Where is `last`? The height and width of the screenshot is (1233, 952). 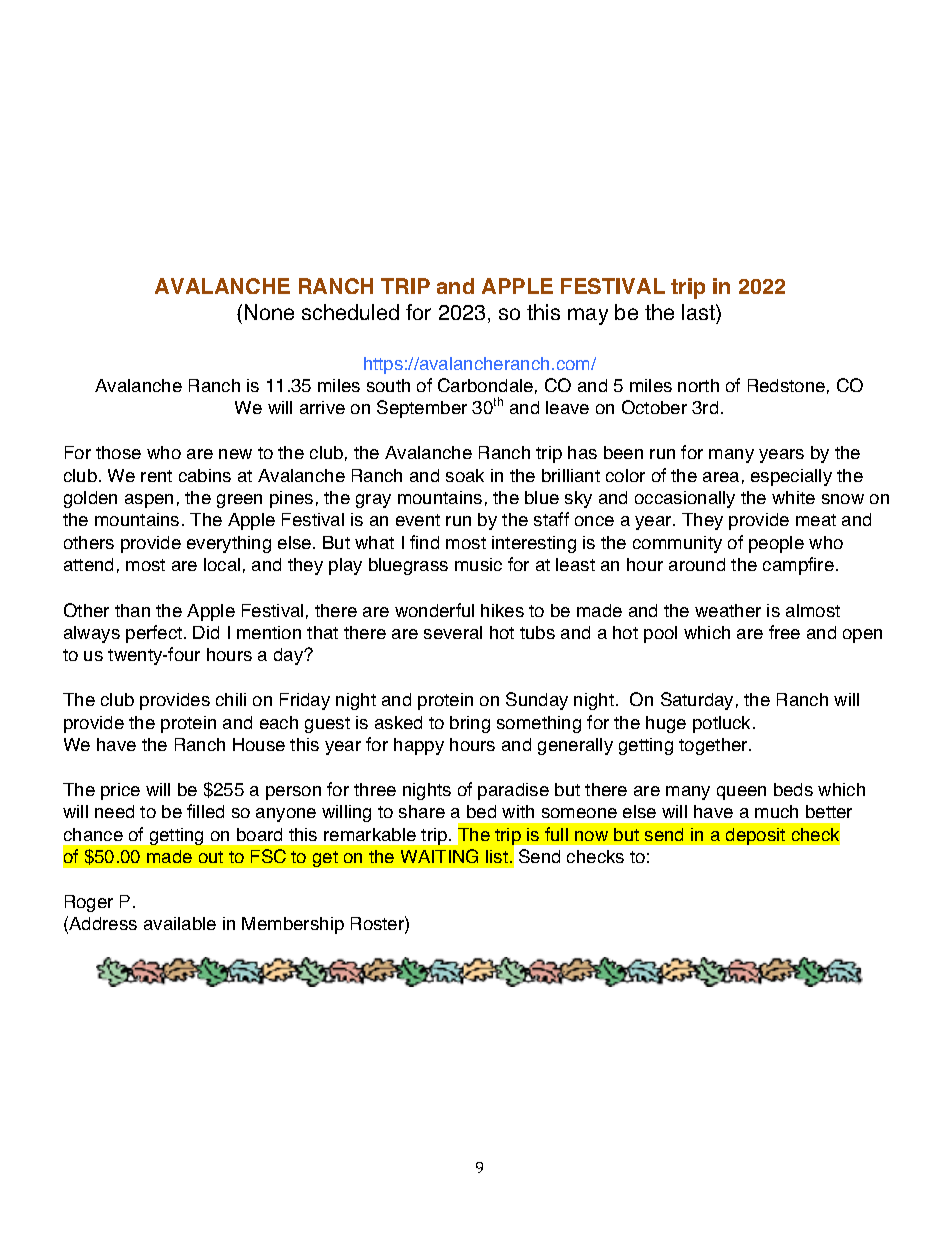 last is located at coordinates (699, 314).
